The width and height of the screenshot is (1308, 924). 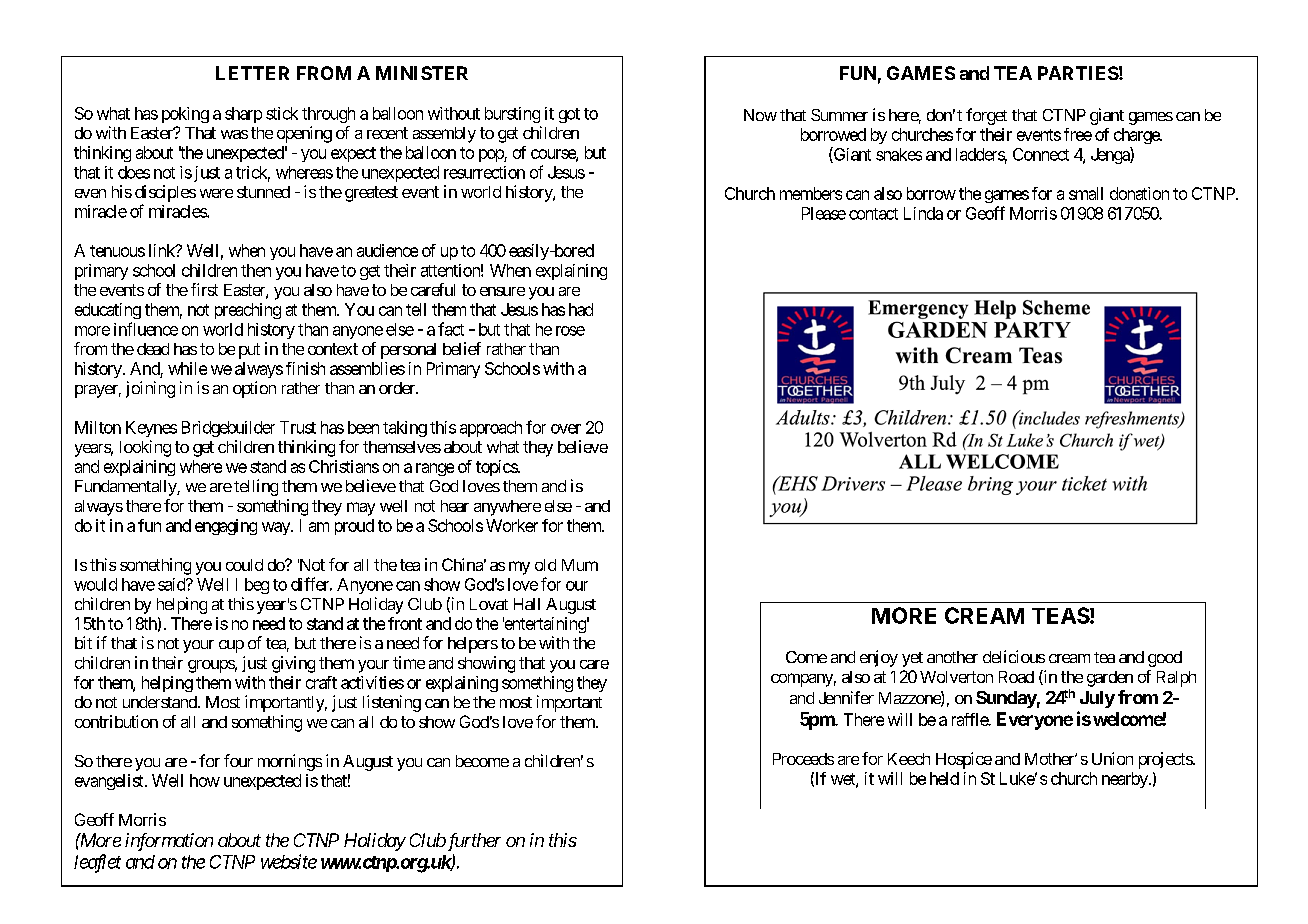 What do you see at coordinates (581, 309) in the screenshot?
I see `had` at bounding box center [581, 309].
